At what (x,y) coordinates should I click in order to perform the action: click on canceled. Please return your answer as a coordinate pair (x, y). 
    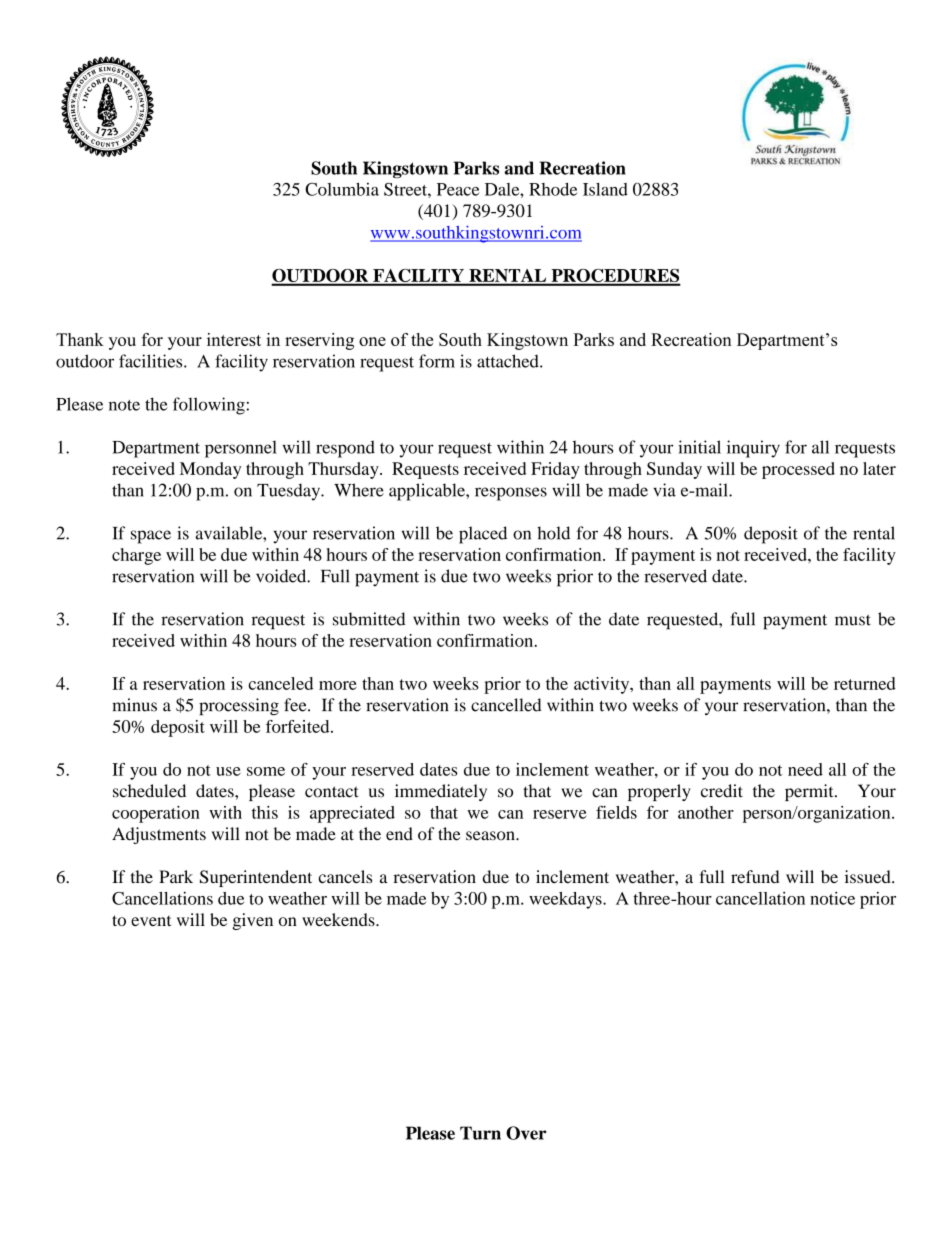
    Looking at the image, I should click on (280, 683).
